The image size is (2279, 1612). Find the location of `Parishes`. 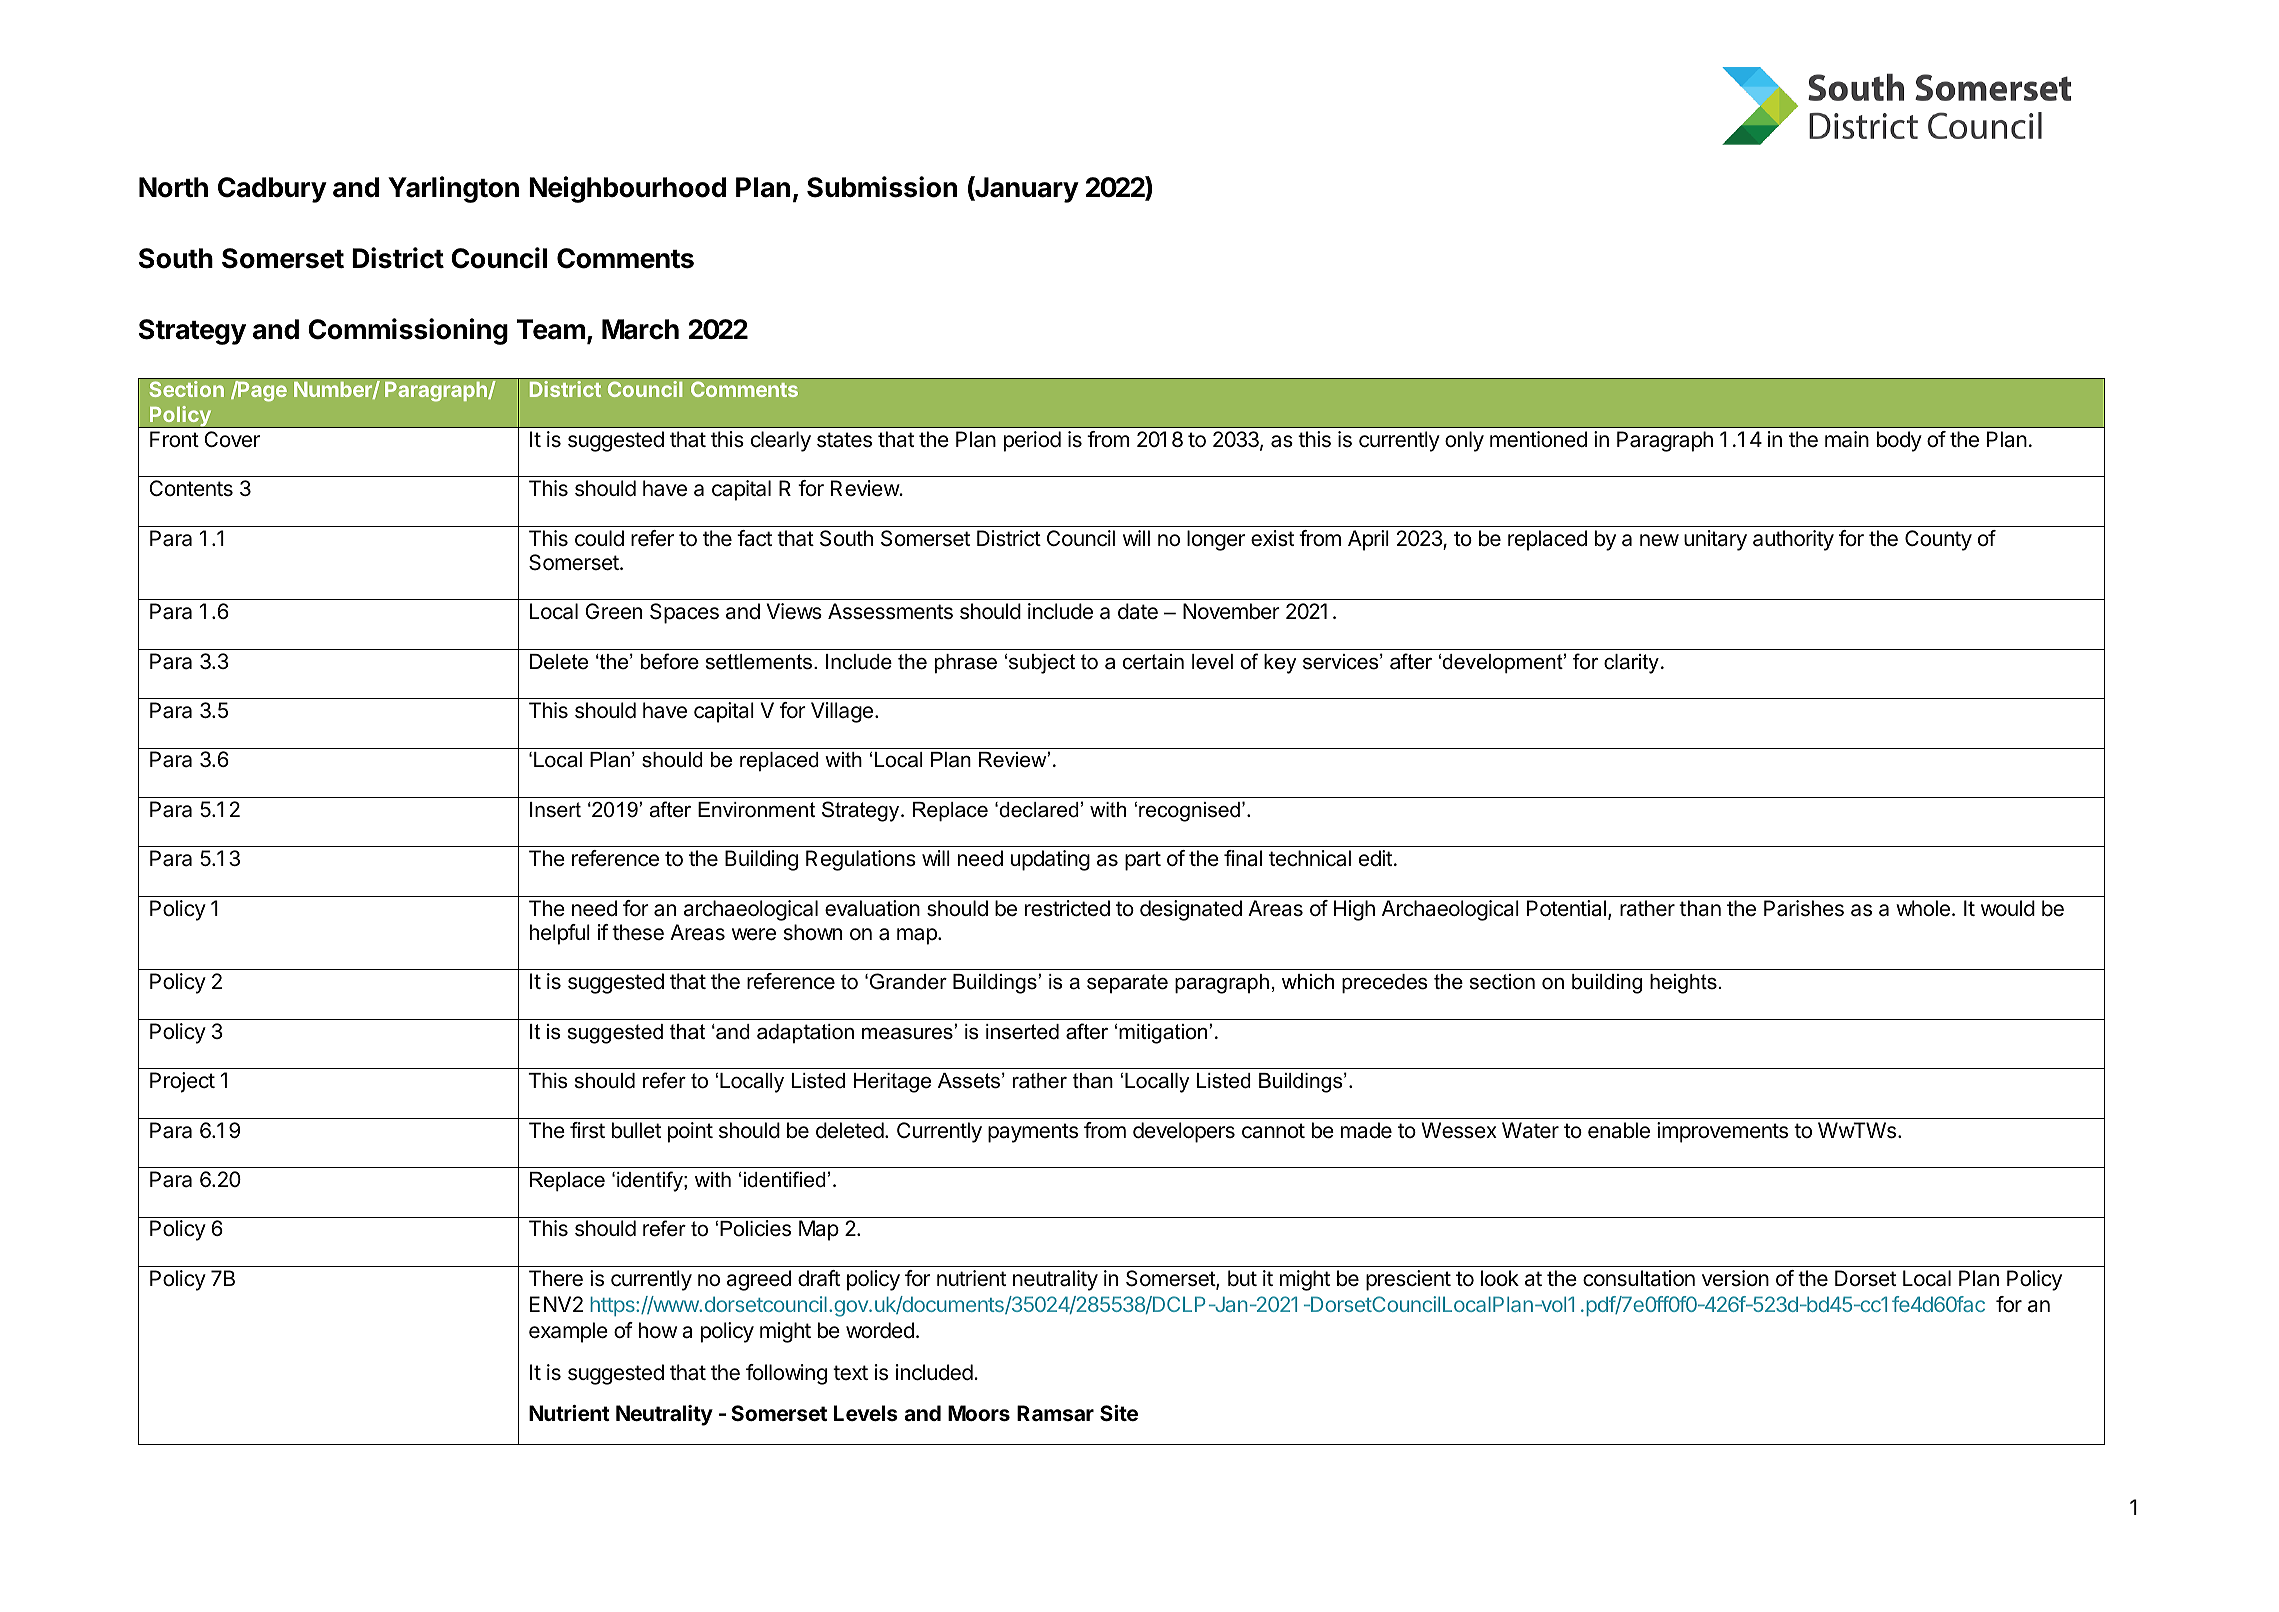

Parishes is located at coordinates (1804, 908).
